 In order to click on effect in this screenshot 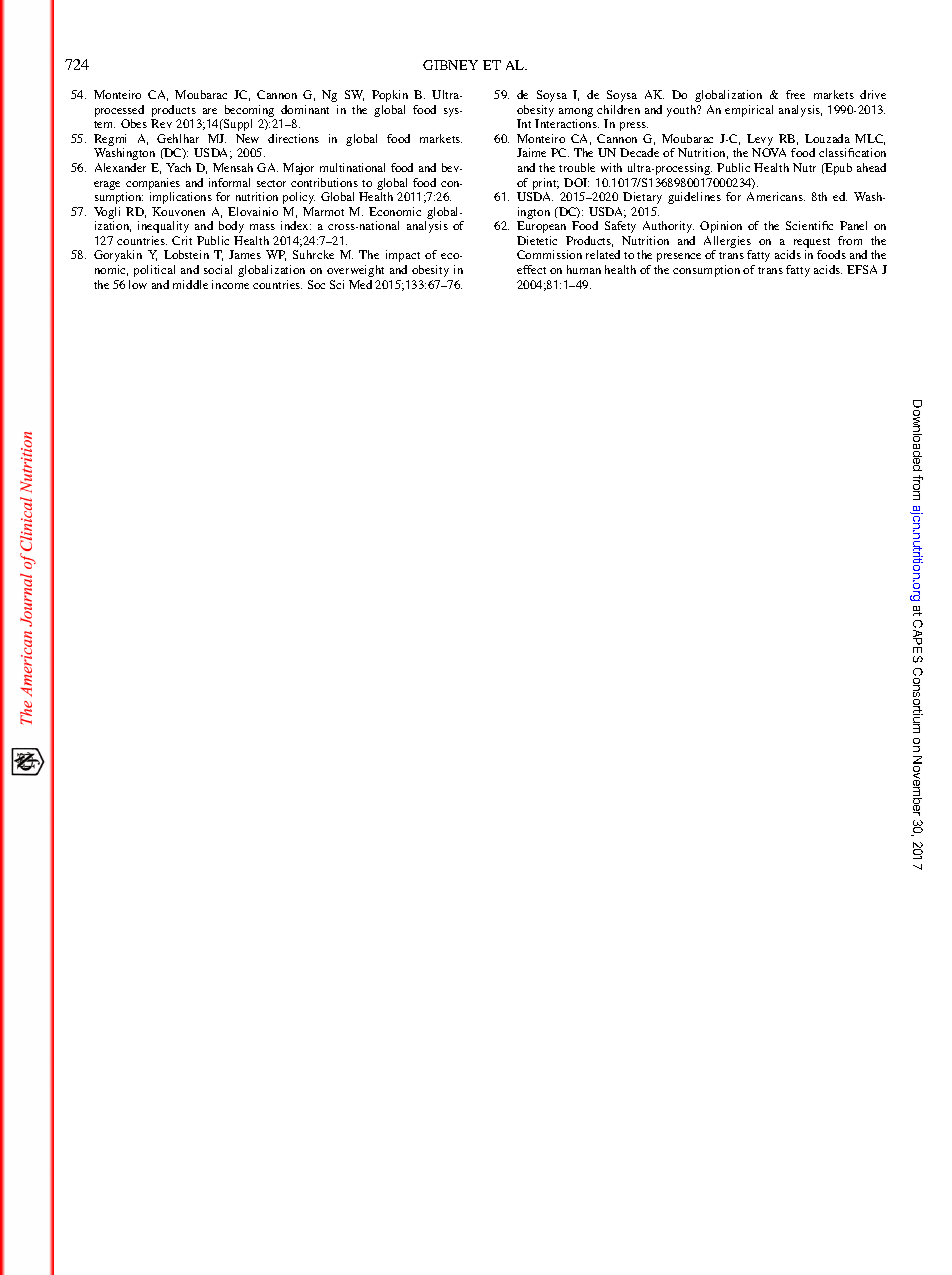, I will do `click(531, 269)`.
